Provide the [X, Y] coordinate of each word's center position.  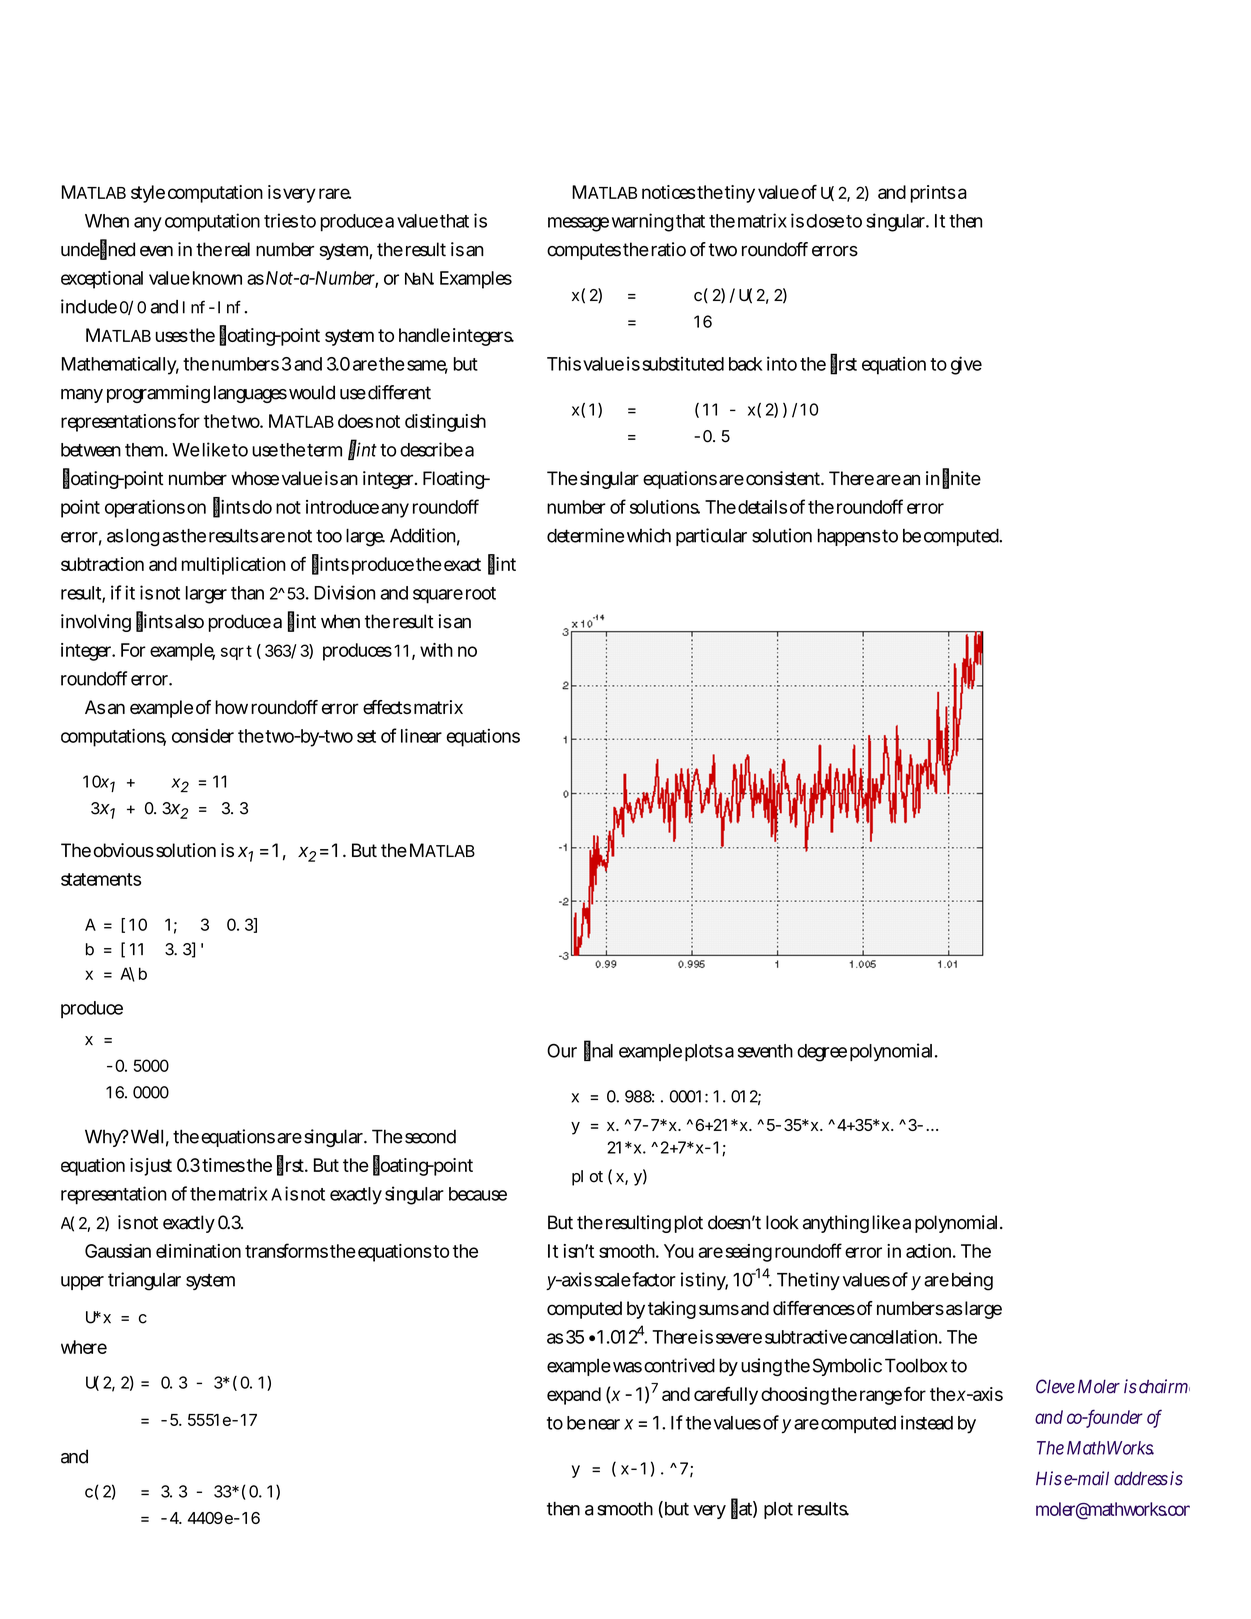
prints [933, 194]
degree [822, 1053]
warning [643, 222]
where [84, 1347]
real [237, 249]
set [366, 736]
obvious [124, 850]
